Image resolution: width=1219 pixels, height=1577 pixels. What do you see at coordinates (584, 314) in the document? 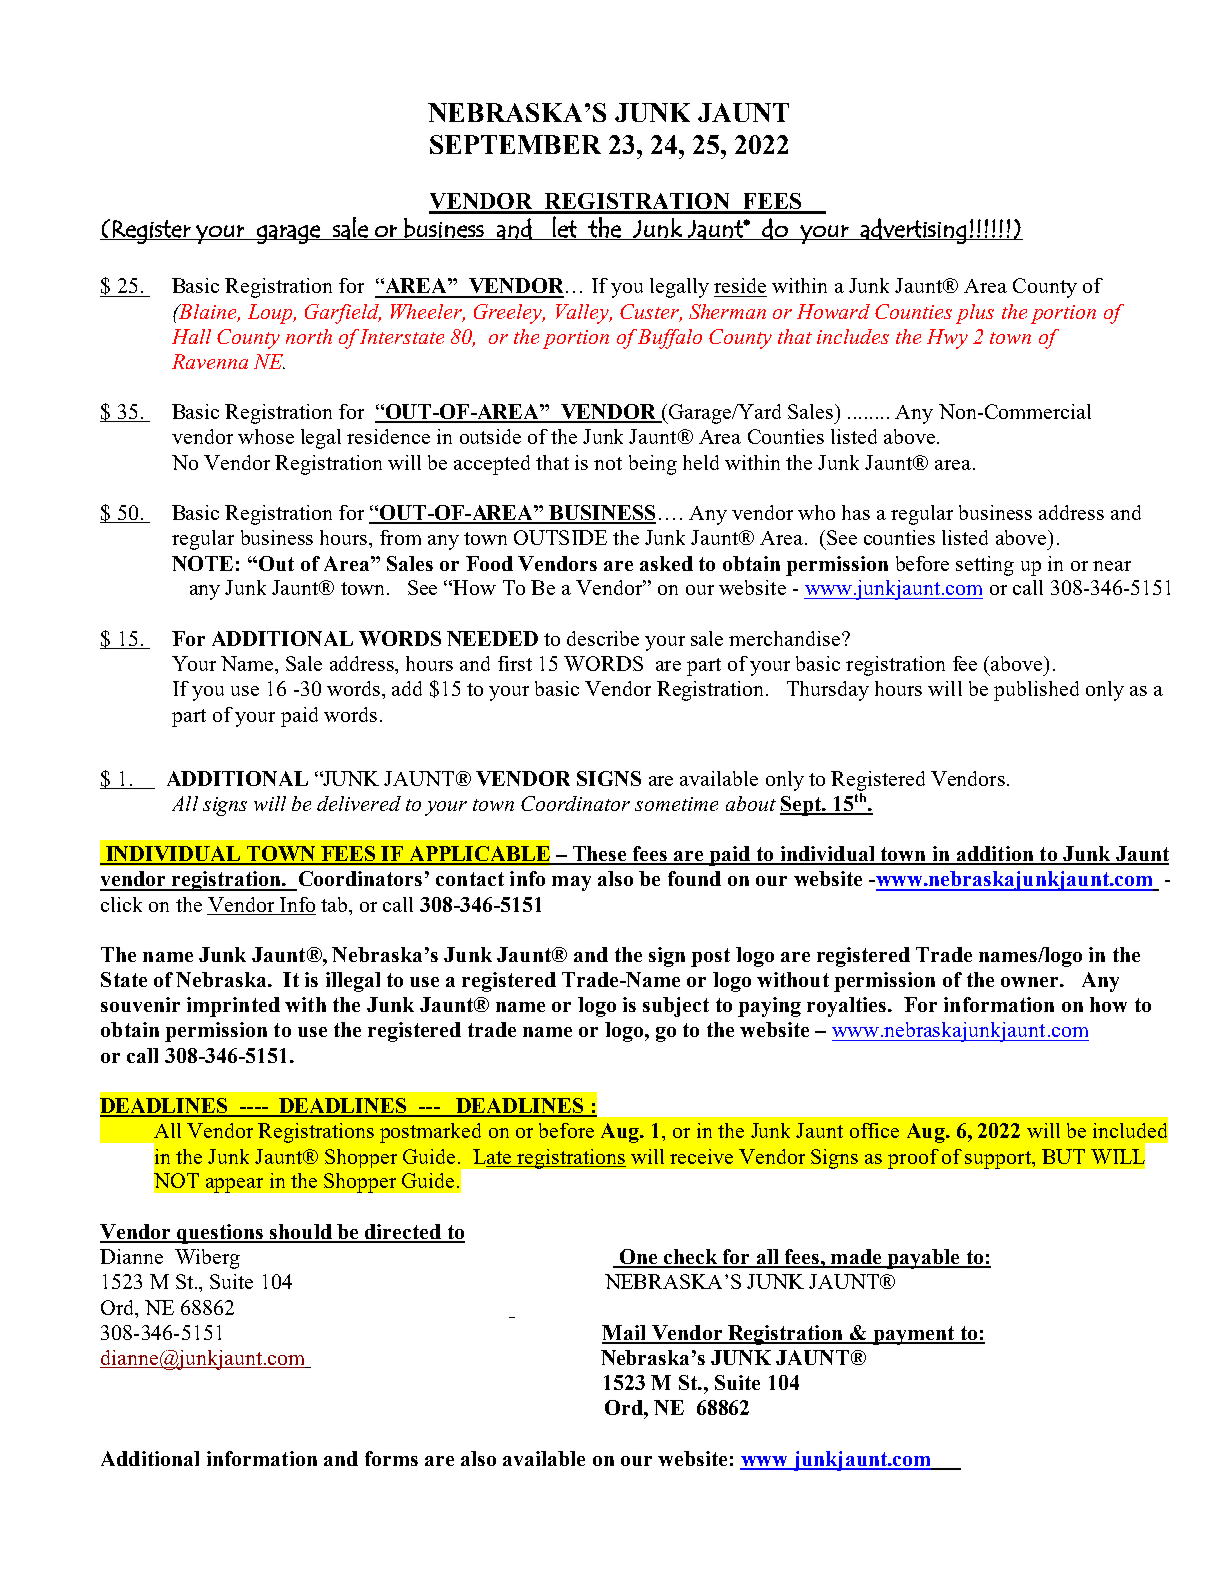
I see `Valley` at bounding box center [584, 314].
